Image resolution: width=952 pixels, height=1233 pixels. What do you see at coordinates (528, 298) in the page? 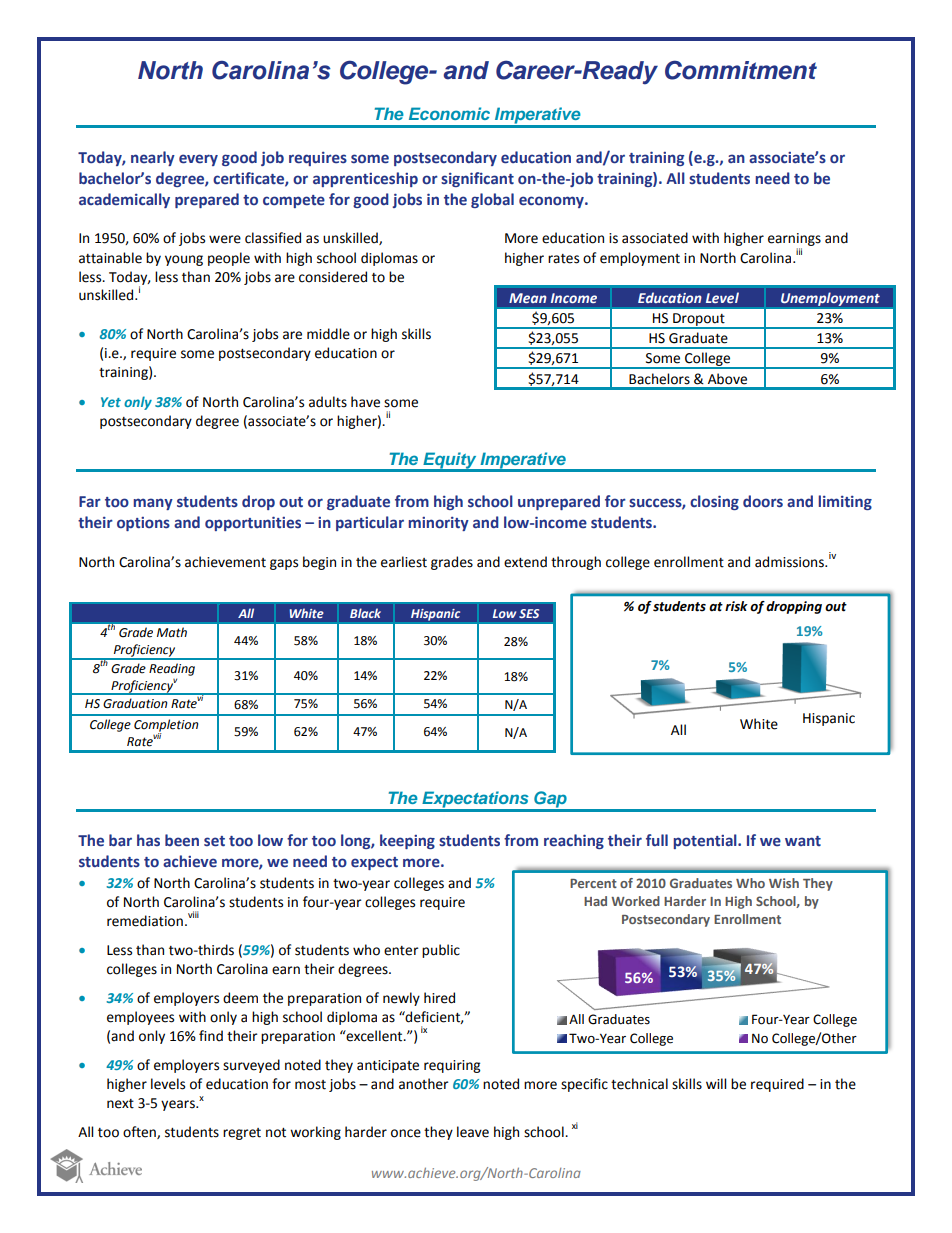
I see `Mean` at bounding box center [528, 298].
